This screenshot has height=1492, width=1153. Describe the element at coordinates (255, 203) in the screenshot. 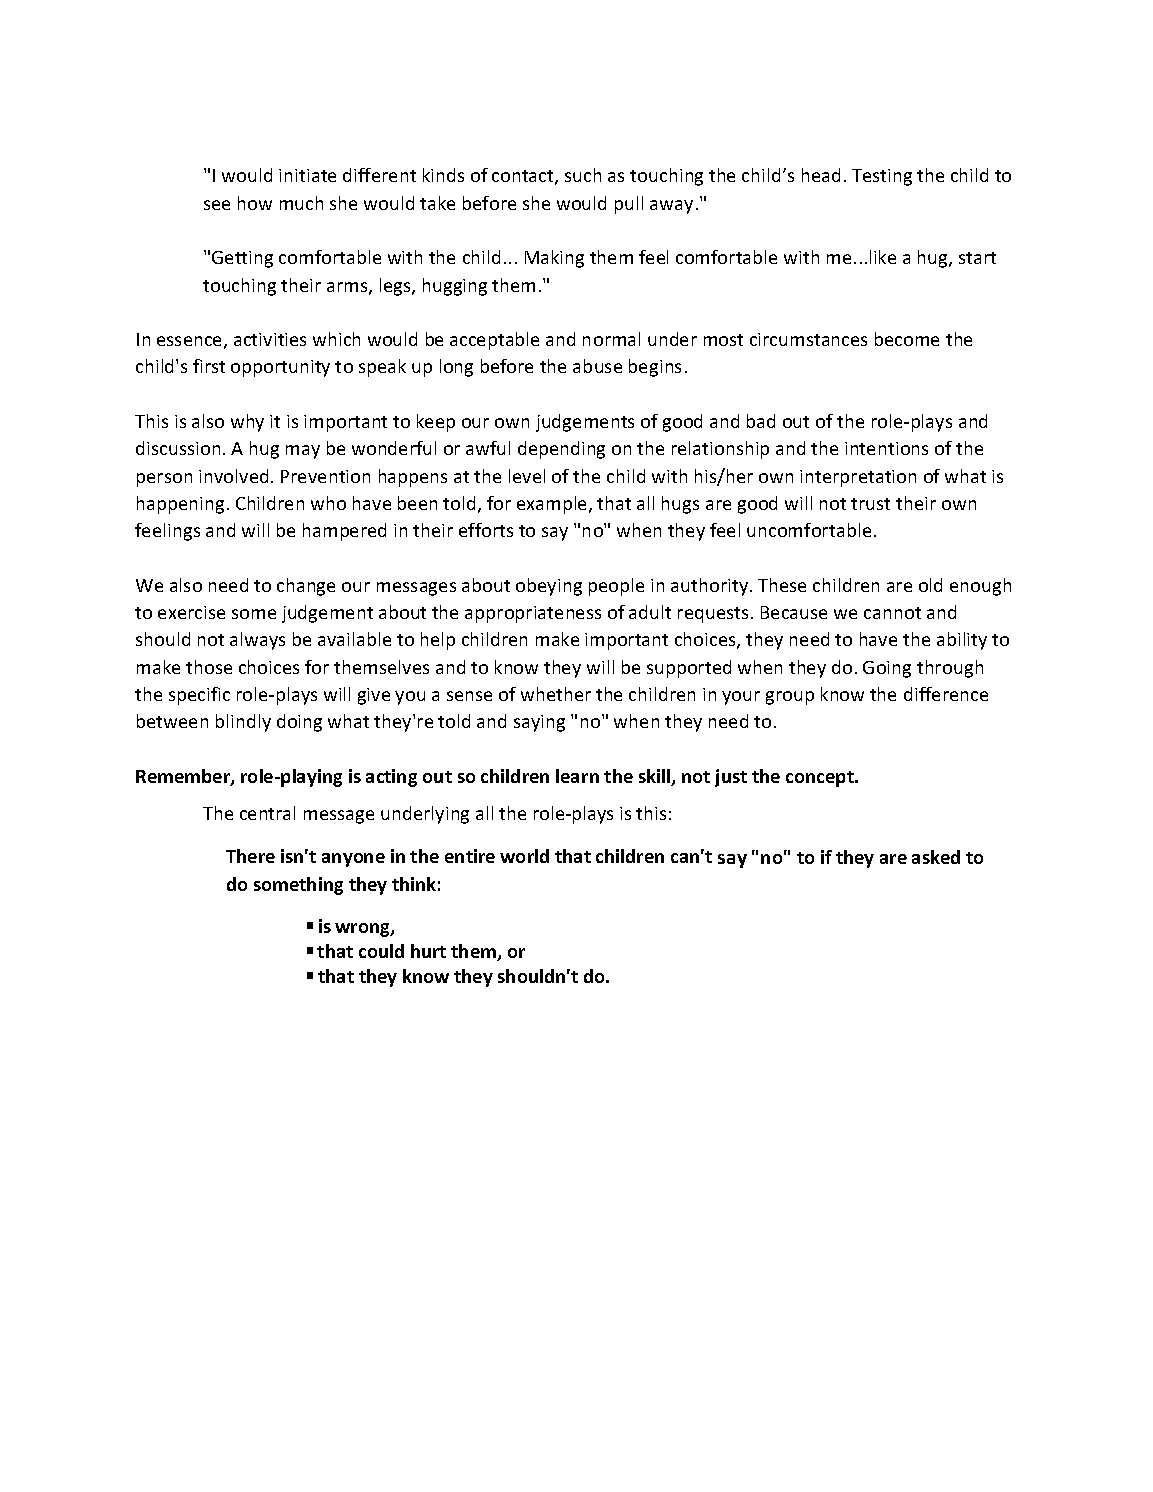

I see `how` at that location.
